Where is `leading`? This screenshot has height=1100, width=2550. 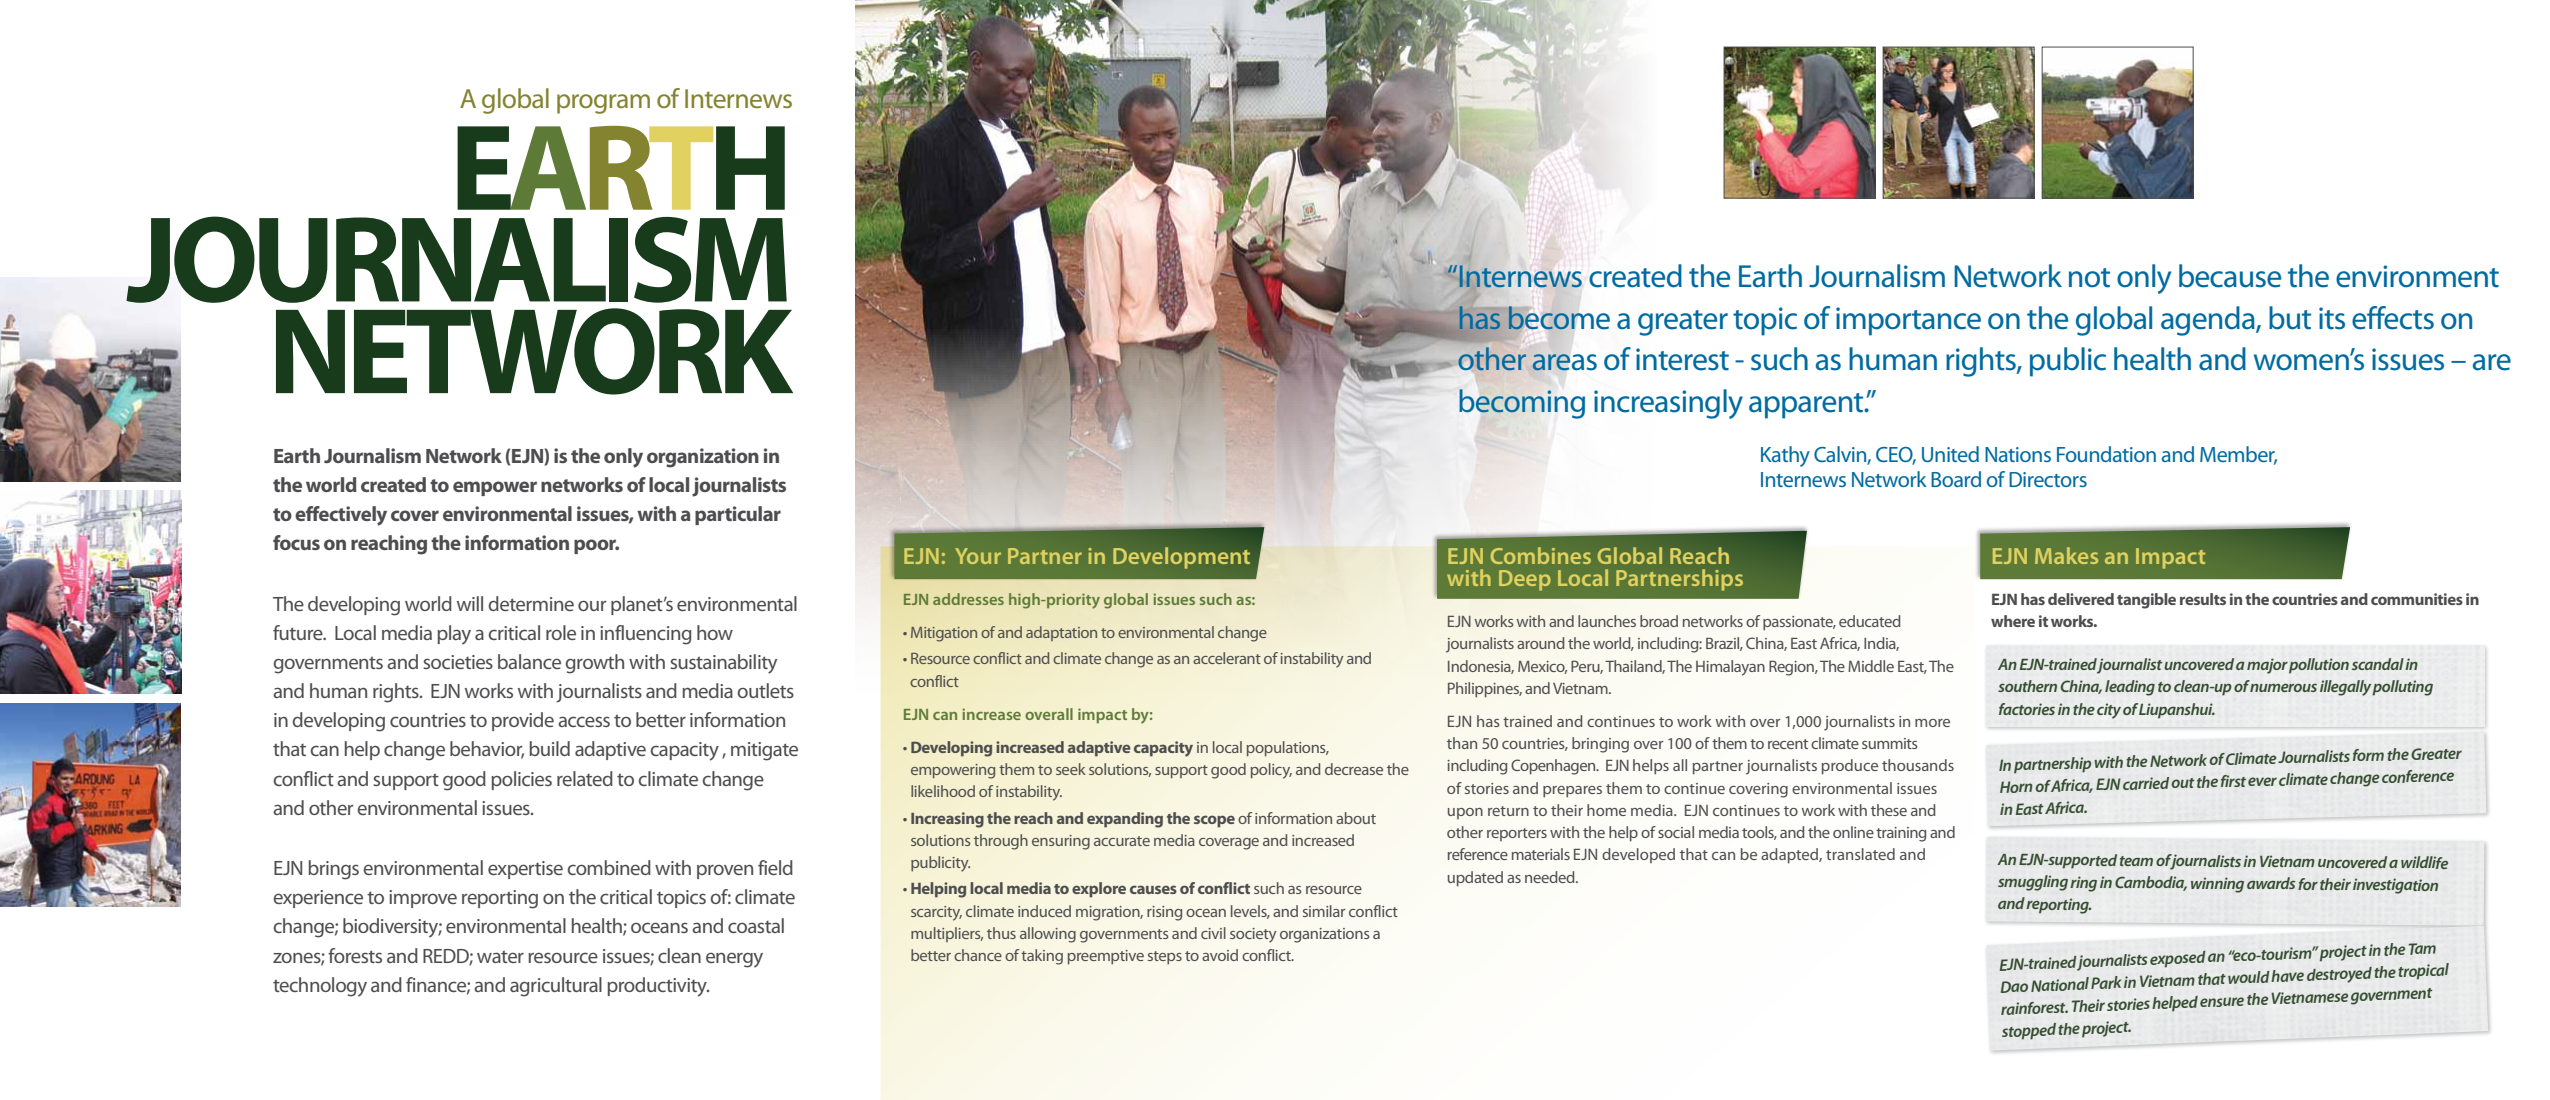 leading is located at coordinates (2130, 688).
